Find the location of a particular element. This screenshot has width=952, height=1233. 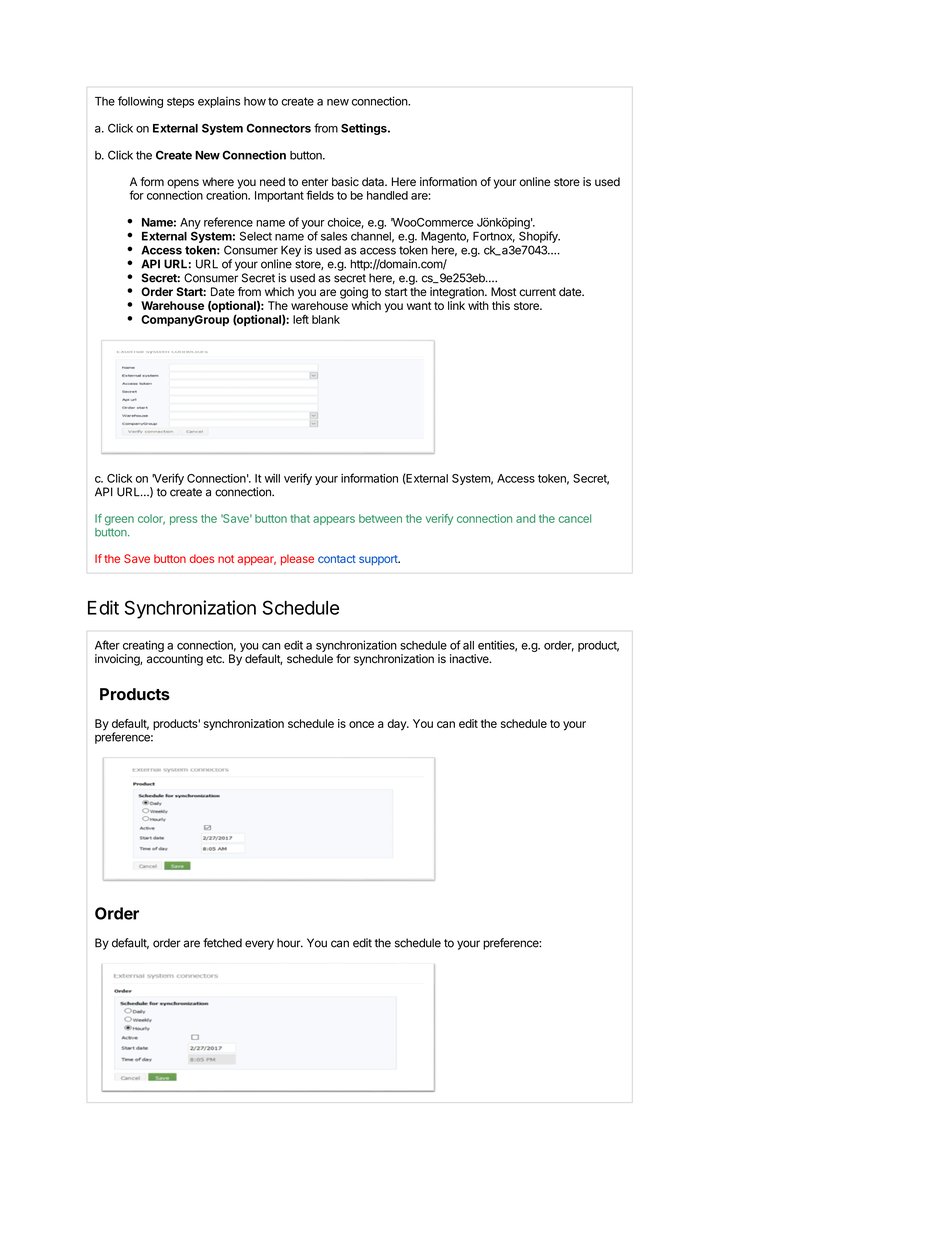

blank is located at coordinates (326, 319).
